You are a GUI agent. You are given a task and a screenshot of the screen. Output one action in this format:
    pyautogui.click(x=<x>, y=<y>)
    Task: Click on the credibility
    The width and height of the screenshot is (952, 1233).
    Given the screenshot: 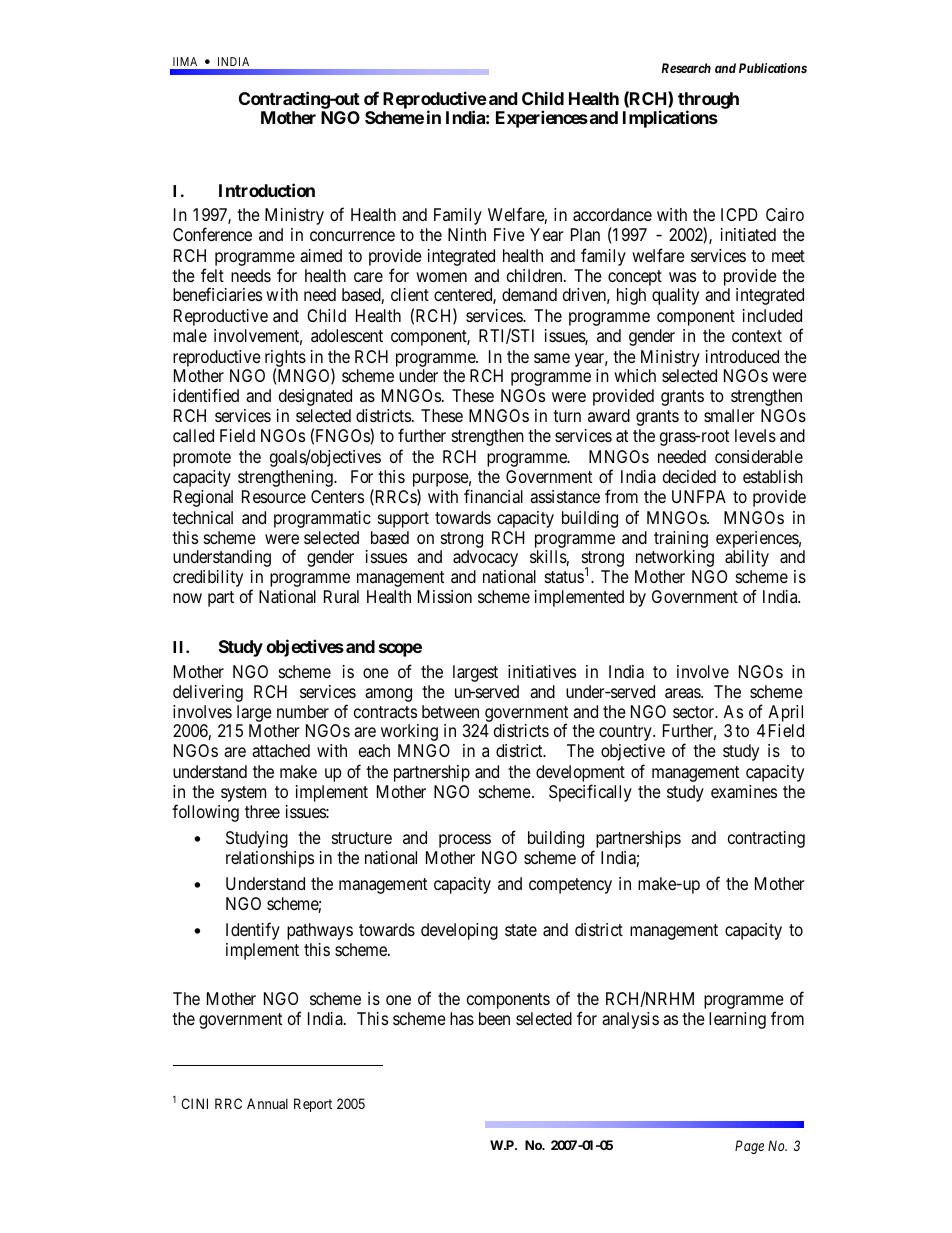 What is the action you would take?
    pyautogui.click(x=208, y=578)
